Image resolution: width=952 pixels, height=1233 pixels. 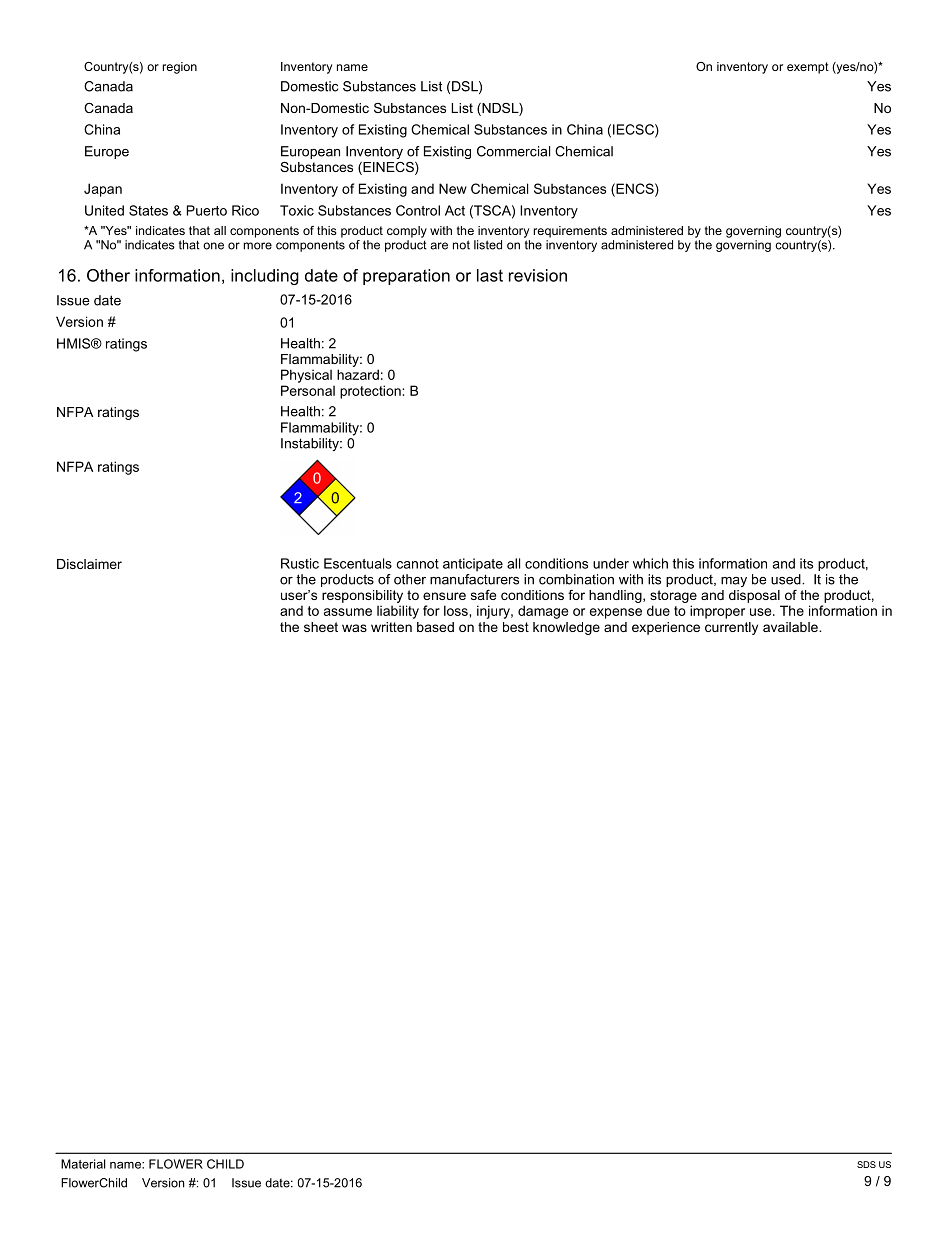 What do you see at coordinates (808, 68) in the screenshot?
I see `exempt` at bounding box center [808, 68].
